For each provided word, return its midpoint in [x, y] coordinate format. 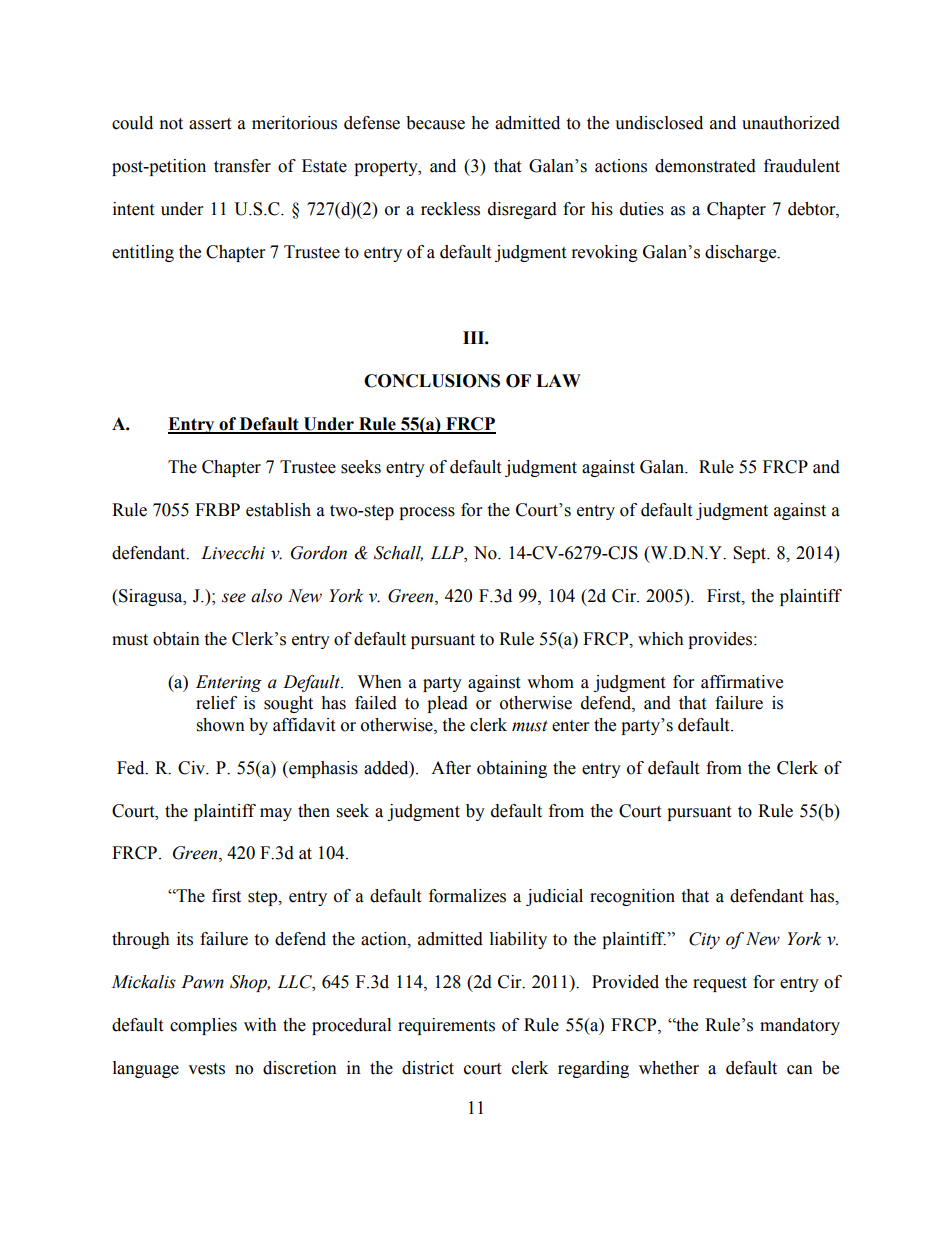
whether [669, 1068]
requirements [446, 1026]
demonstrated [705, 166]
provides [721, 640]
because [435, 123]
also [266, 596]
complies [203, 1026]
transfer [242, 166]
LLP [448, 553]
